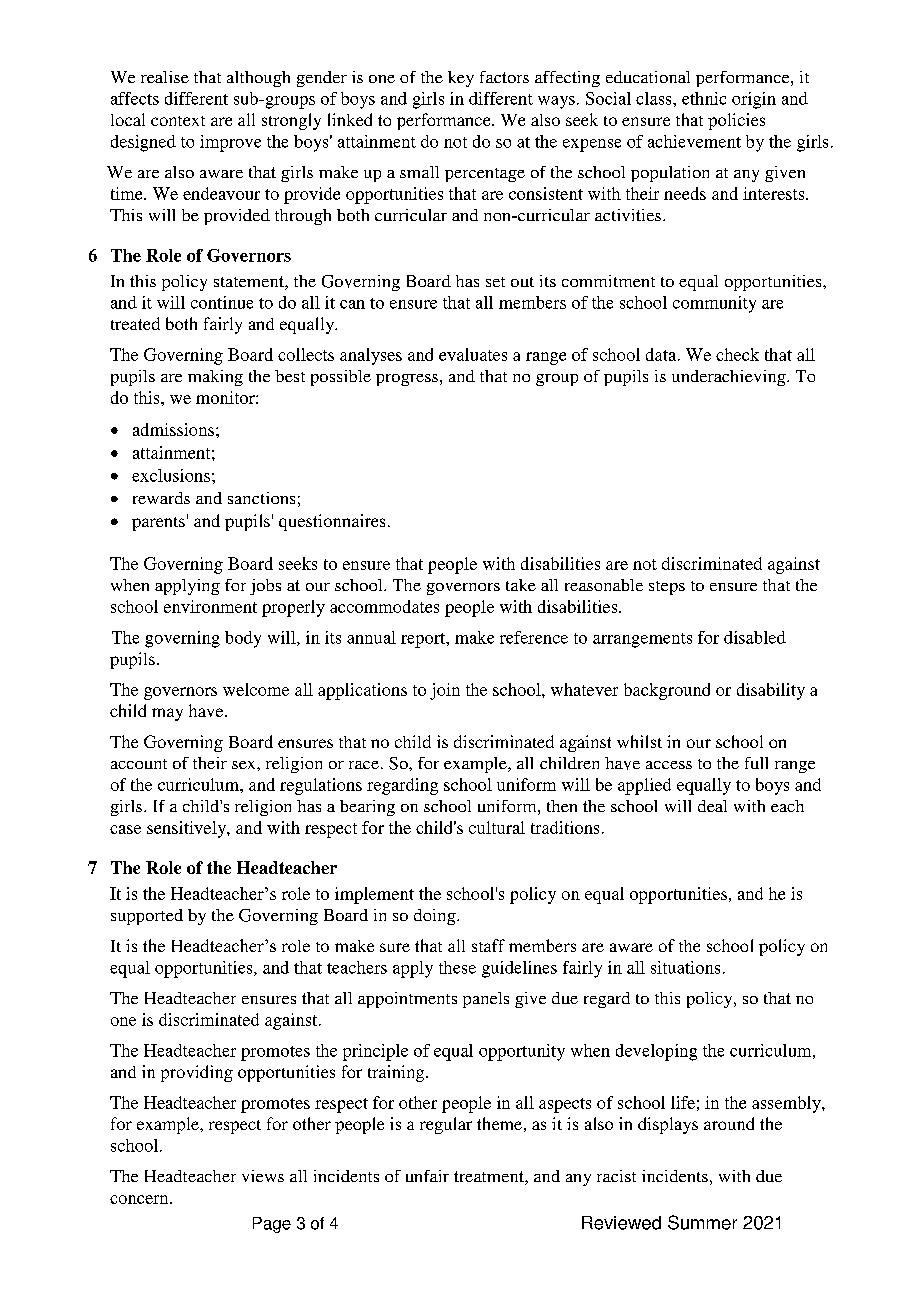 The width and height of the document is (924, 1308). Describe the element at coordinates (427, 1176) in the document. I see `unfair` at that location.
